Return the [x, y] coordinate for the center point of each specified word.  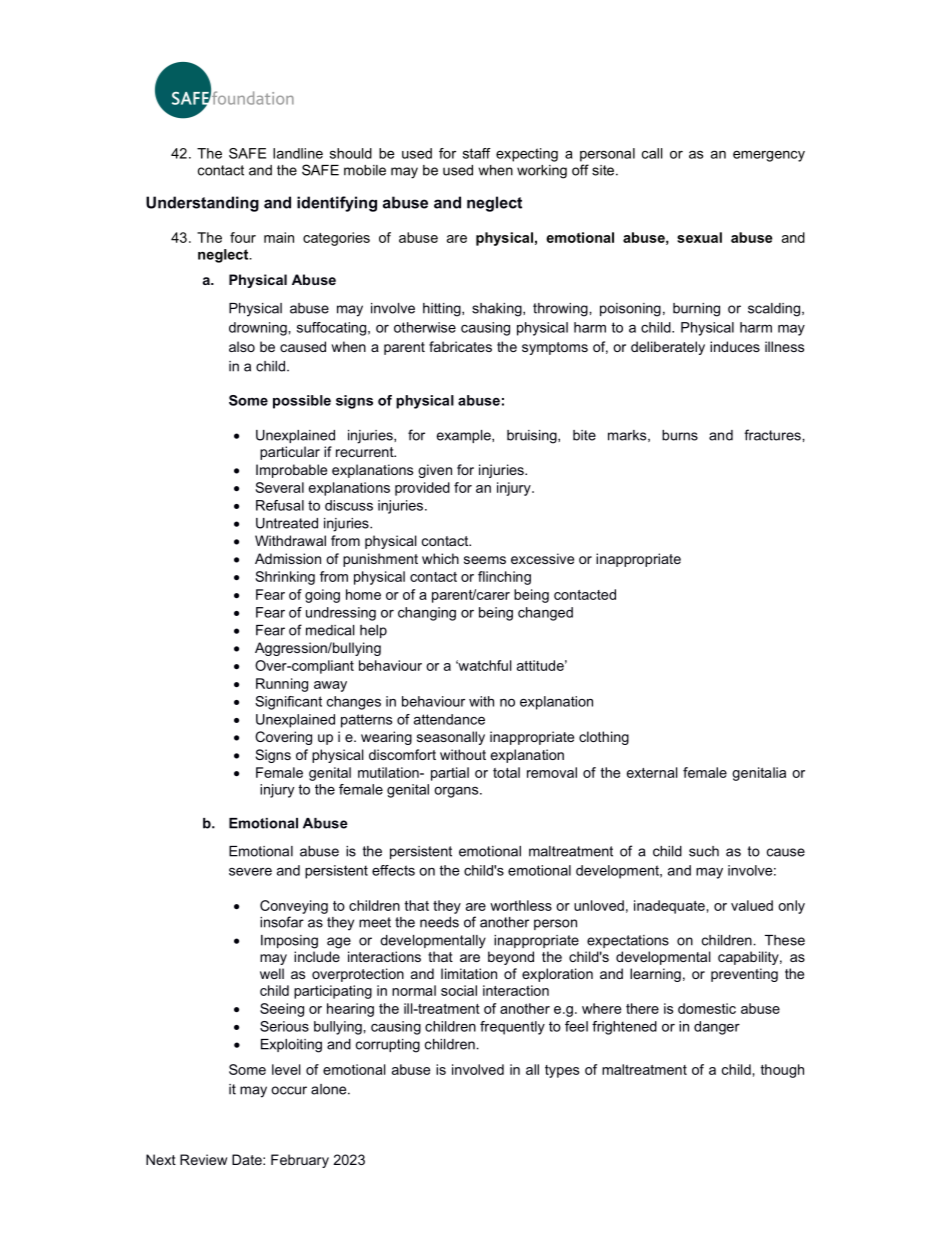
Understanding [202, 204]
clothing [604, 738]
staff [477, 153]
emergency [769, 156]
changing [427, 614]
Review [203, 1159]
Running [282, 685]
